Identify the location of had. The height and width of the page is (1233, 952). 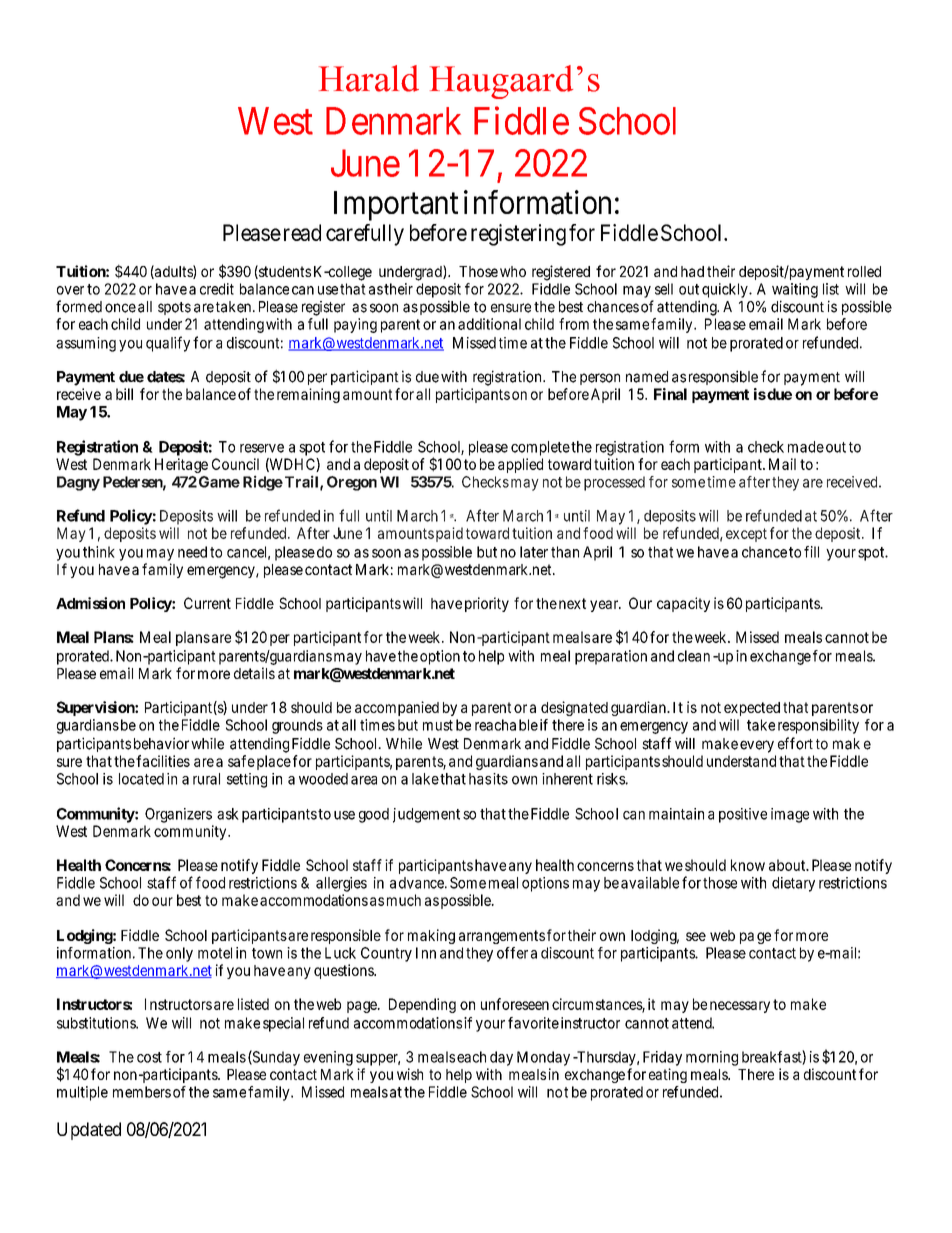
(692, 271).
